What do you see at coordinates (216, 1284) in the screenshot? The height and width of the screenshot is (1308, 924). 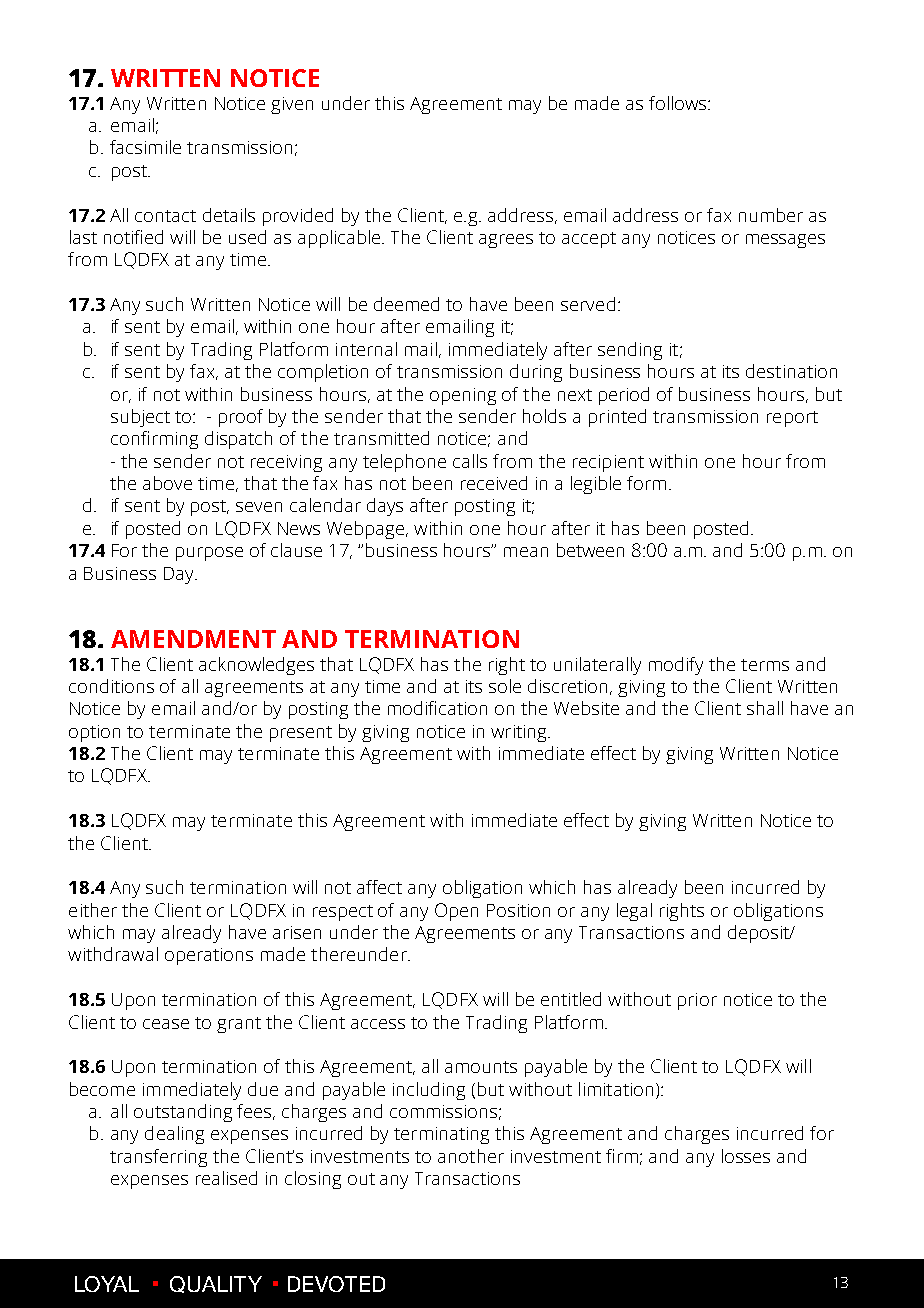 I see `QUALITY` at bounding box center [216, 1284].
